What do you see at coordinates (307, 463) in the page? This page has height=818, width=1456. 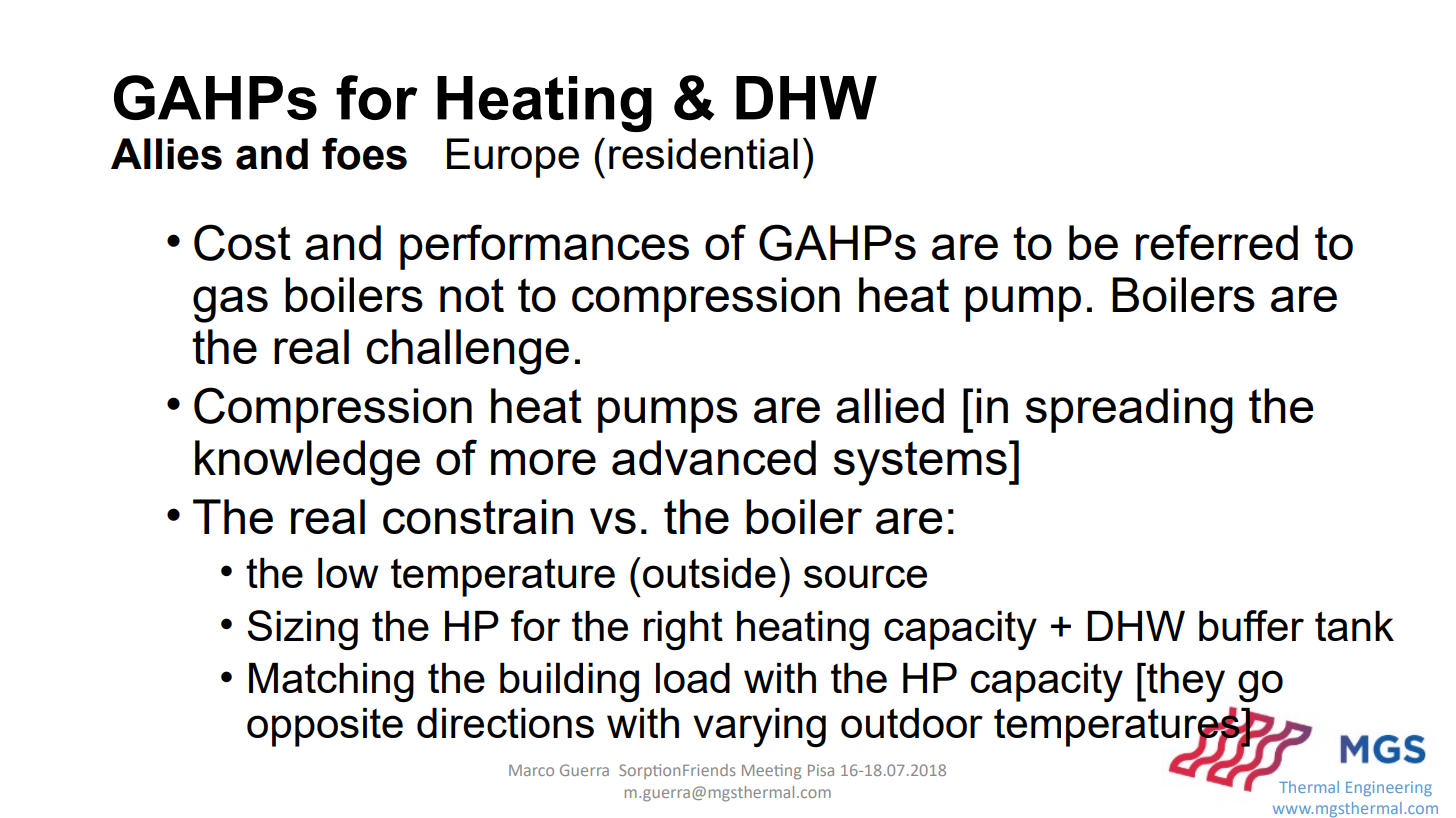 I see `knowledge` at bounding box center [307, 463].
